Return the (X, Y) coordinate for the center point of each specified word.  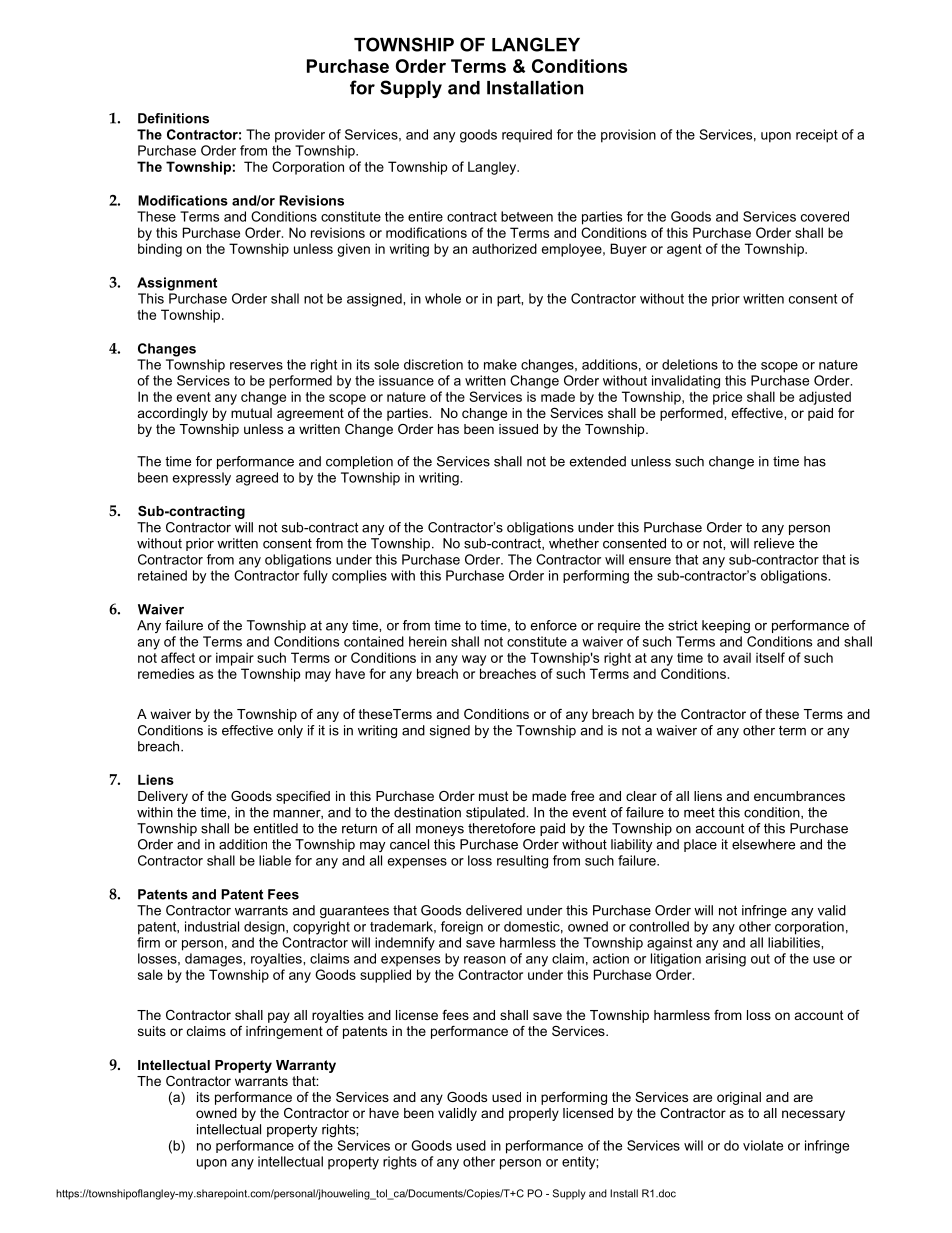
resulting (522, 862)
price (727, 398)
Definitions (173, 118)
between (527, 216)
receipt (817, 136)
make (500, 364)
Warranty (306, 1066)
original (739, 1098)
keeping (726, 626)
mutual (251, 413)
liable (275, 860)
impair (235, 659)
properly (534, 1114)
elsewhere (763, 844)
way (474, 660)
